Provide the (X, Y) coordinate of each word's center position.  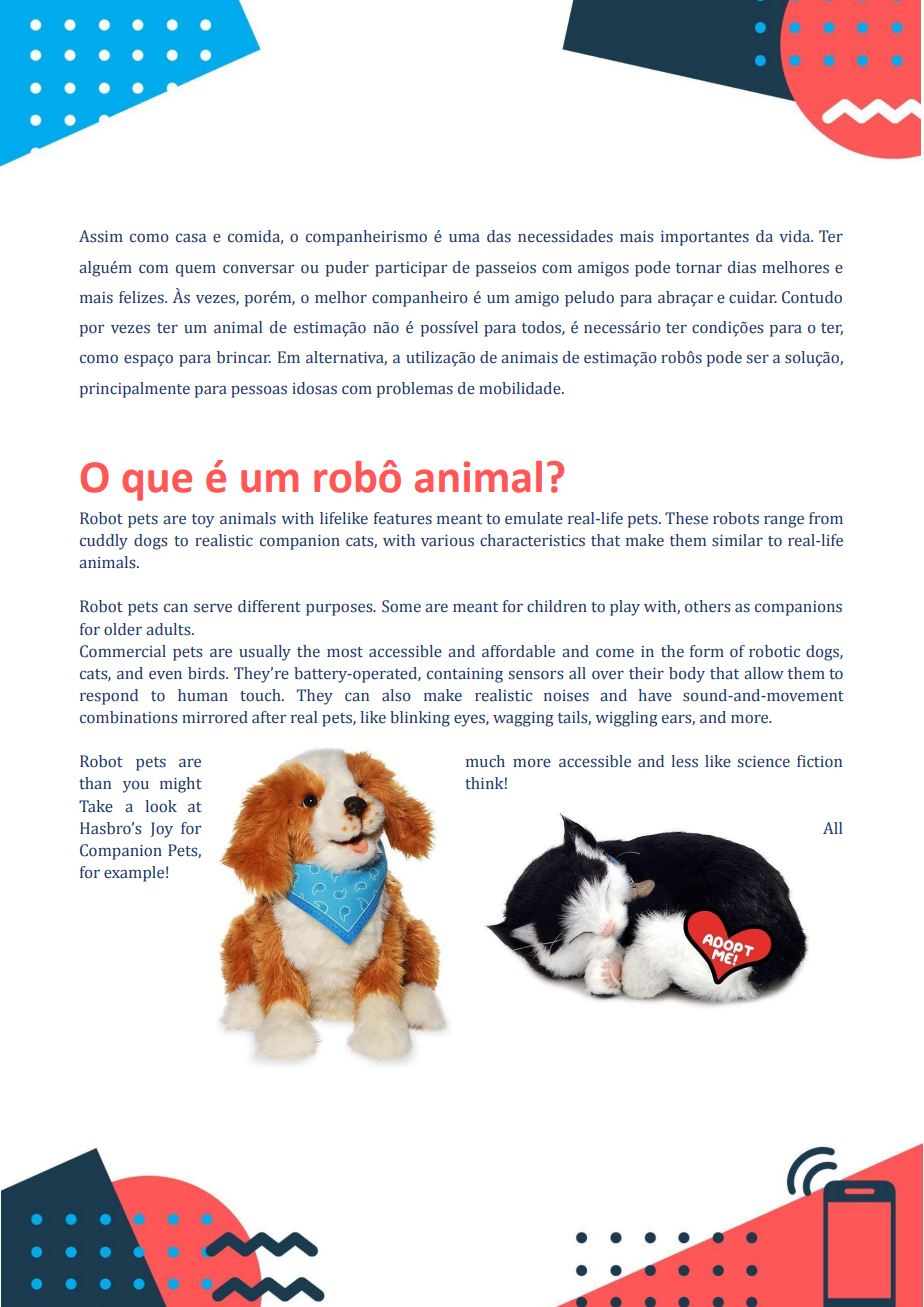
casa (191, 238)
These (686, 518)
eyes (470, 720)
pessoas (259, 391)
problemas (415, 390)
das (499, 236)
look (161, 806)
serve (213, 608)
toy (203, 521)
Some (401, 606)
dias (742, 267)
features (403, 518)
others (707, 606)
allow (764, 673)
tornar (699, 268)
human (203, 695)
